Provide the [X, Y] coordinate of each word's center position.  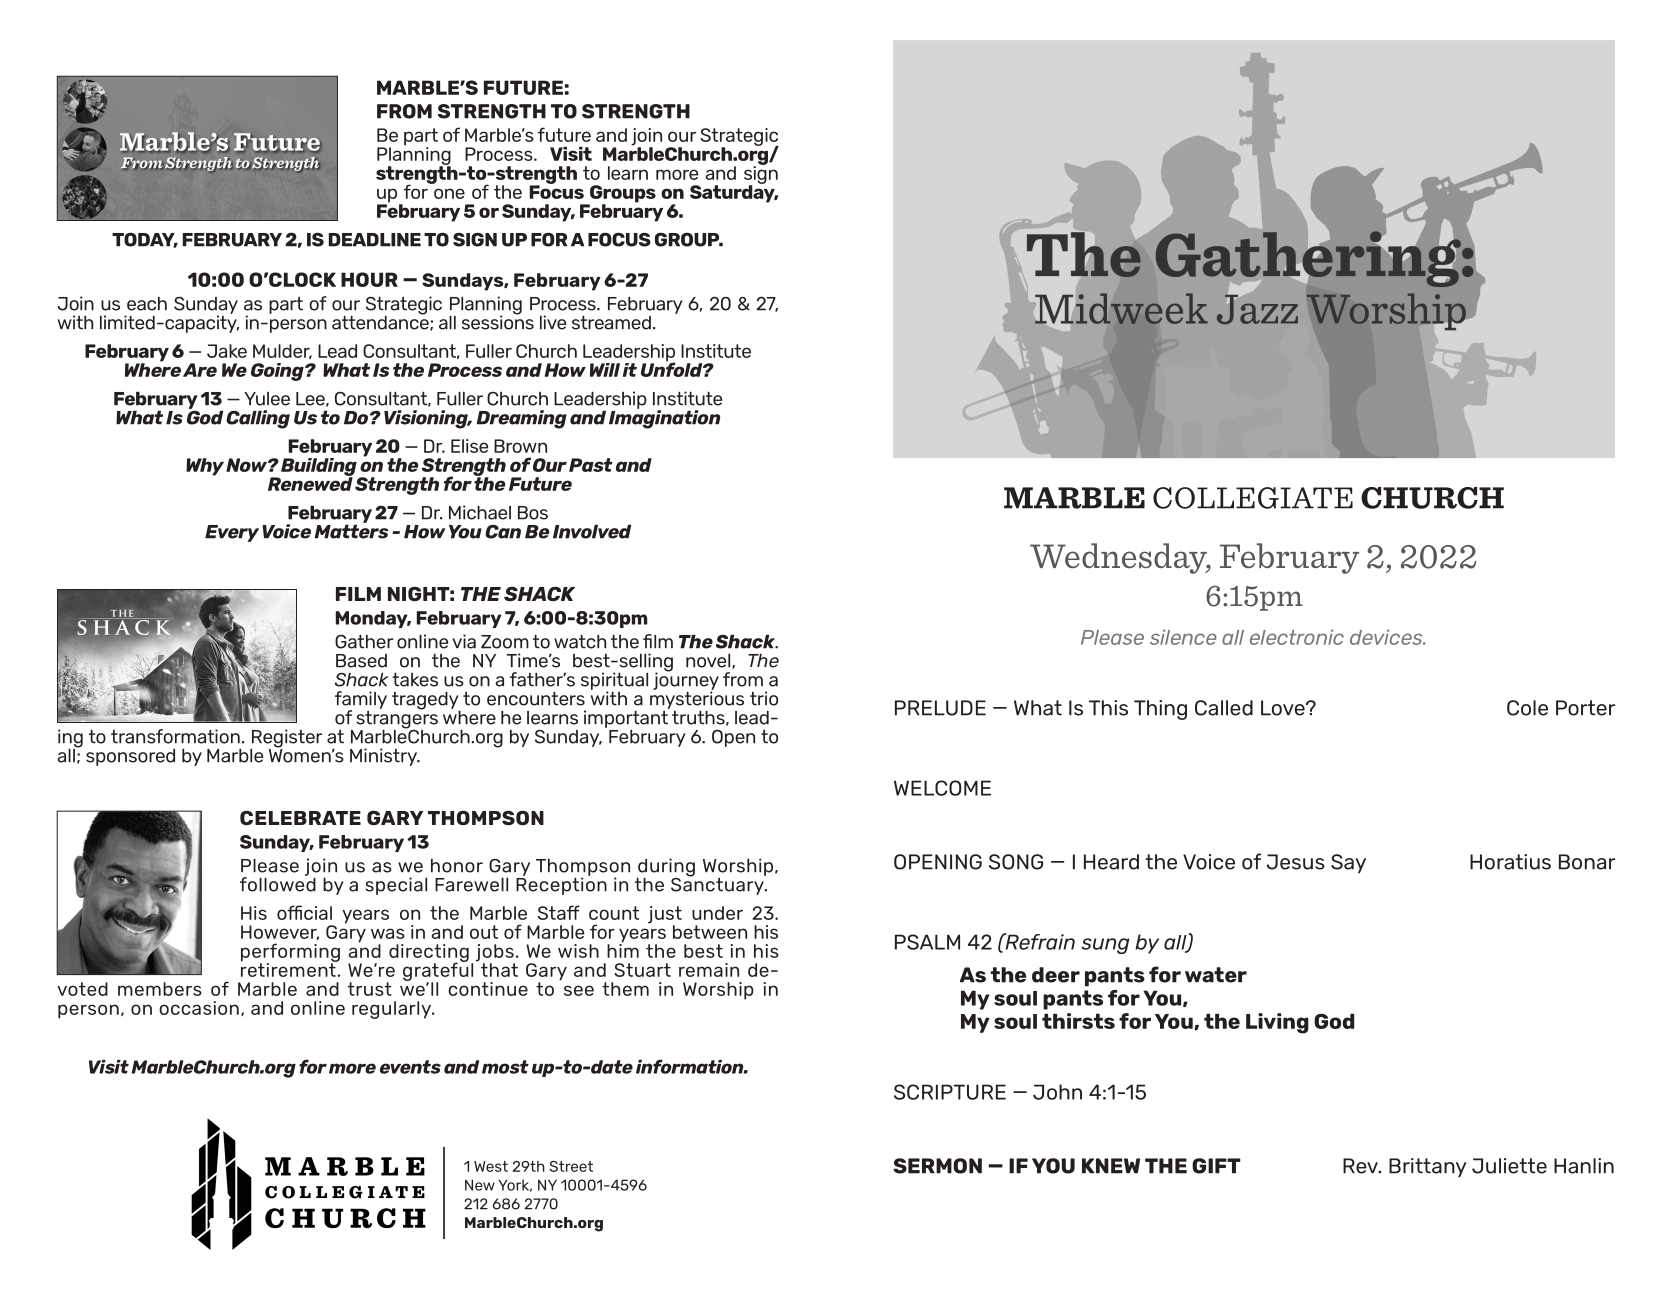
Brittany [1427, 1168]
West [491, 1166]
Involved [592, 531]
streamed [611, 322]
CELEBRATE [300, 817]
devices [1387, 637]
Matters [351, 530]
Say [1348, 863]
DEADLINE [375, 240]
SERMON [937, 1166]
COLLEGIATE [1253, 498]
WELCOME [942, 788]
